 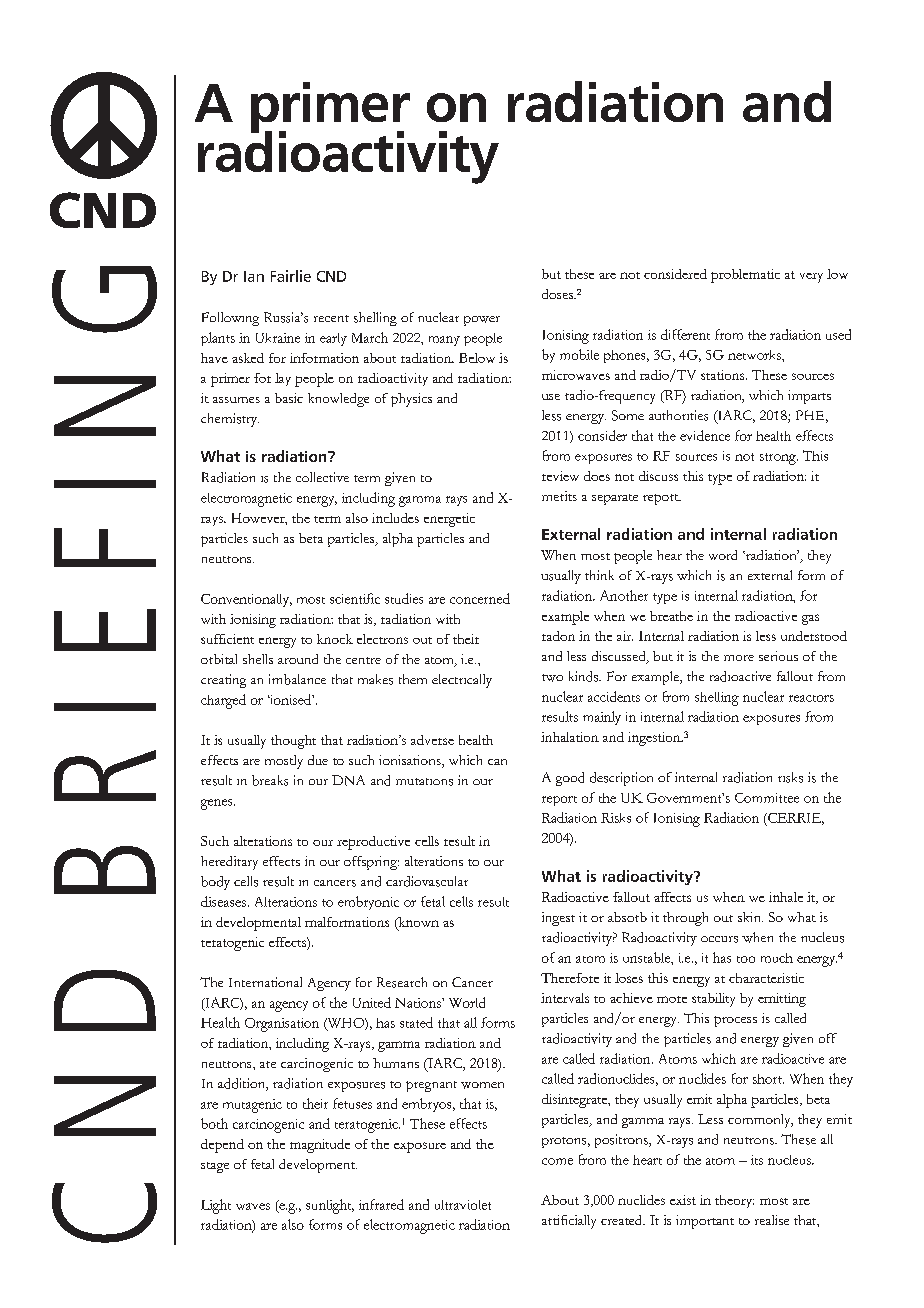 What do you see at coordinates (786, 897) in the image?
I see `inhale` at bounding box center [786, 897].
